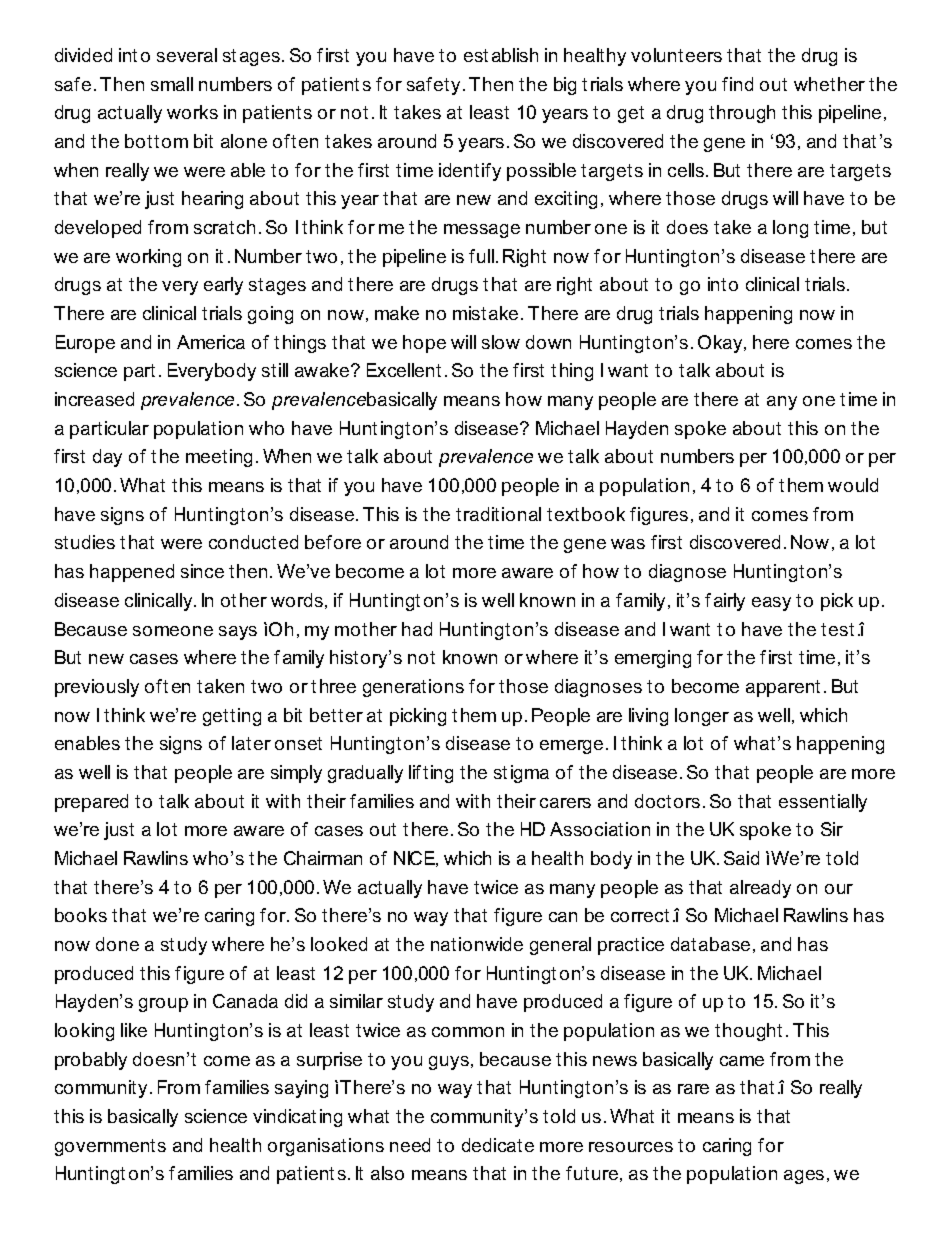 The height and width of the screenshot is (1233, 952). What do you see at coordinates (91, 803) in the screenshot?
I see `prepared` at bounding box center [91, 803].
